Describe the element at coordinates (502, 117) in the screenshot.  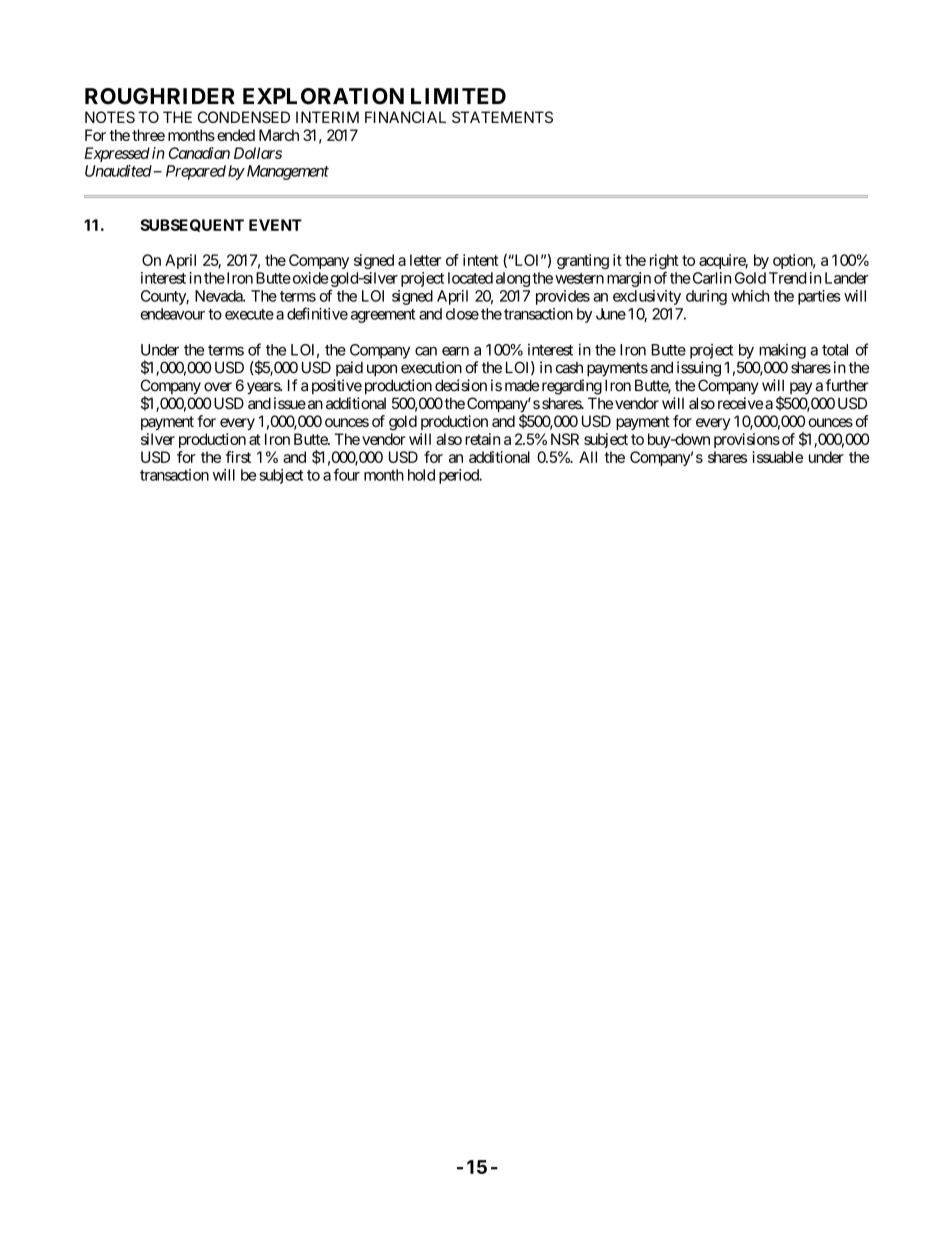
I see `STATEMENTS` at that location.
